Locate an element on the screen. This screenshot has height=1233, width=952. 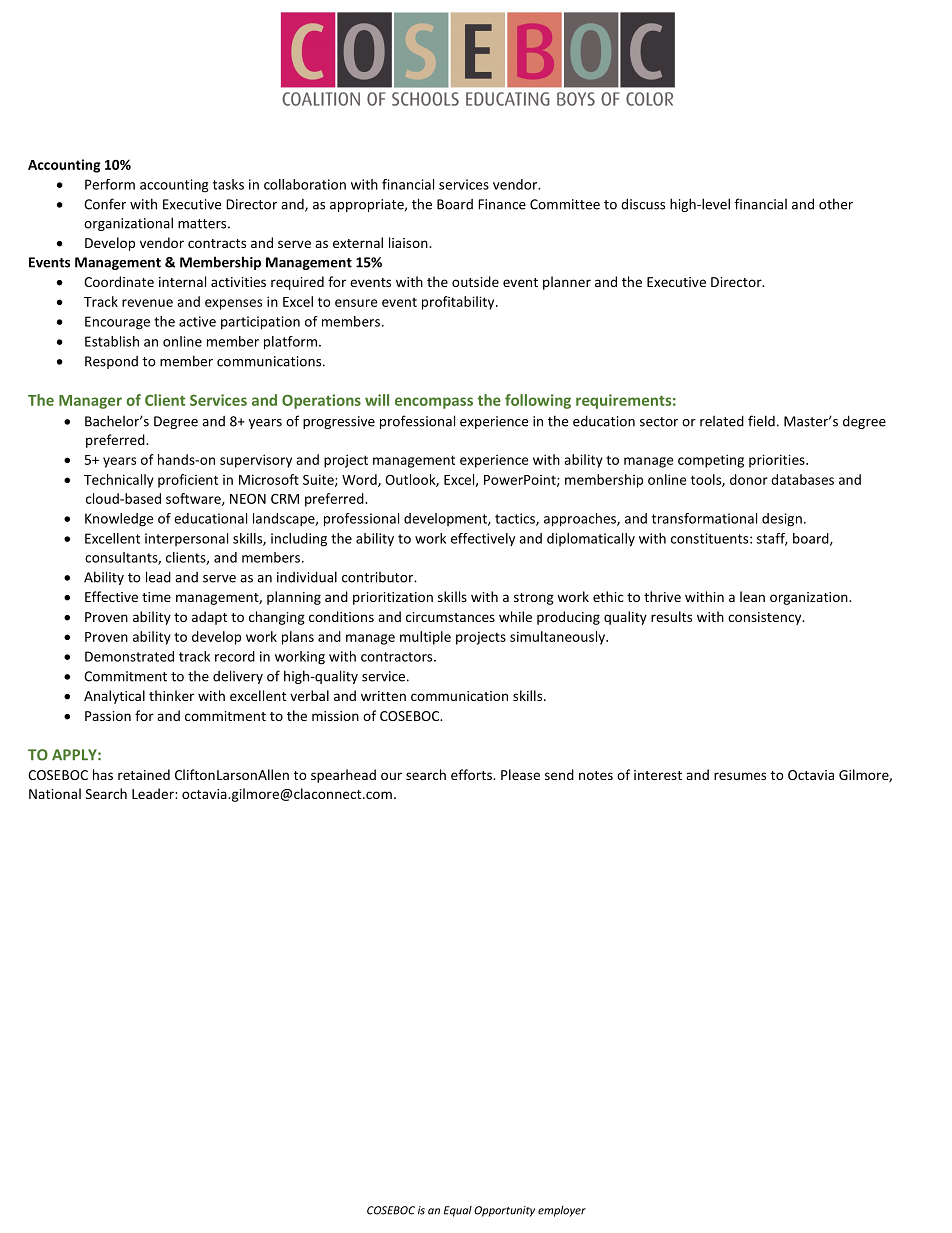
thinker is located at coordinates (171, 695).
